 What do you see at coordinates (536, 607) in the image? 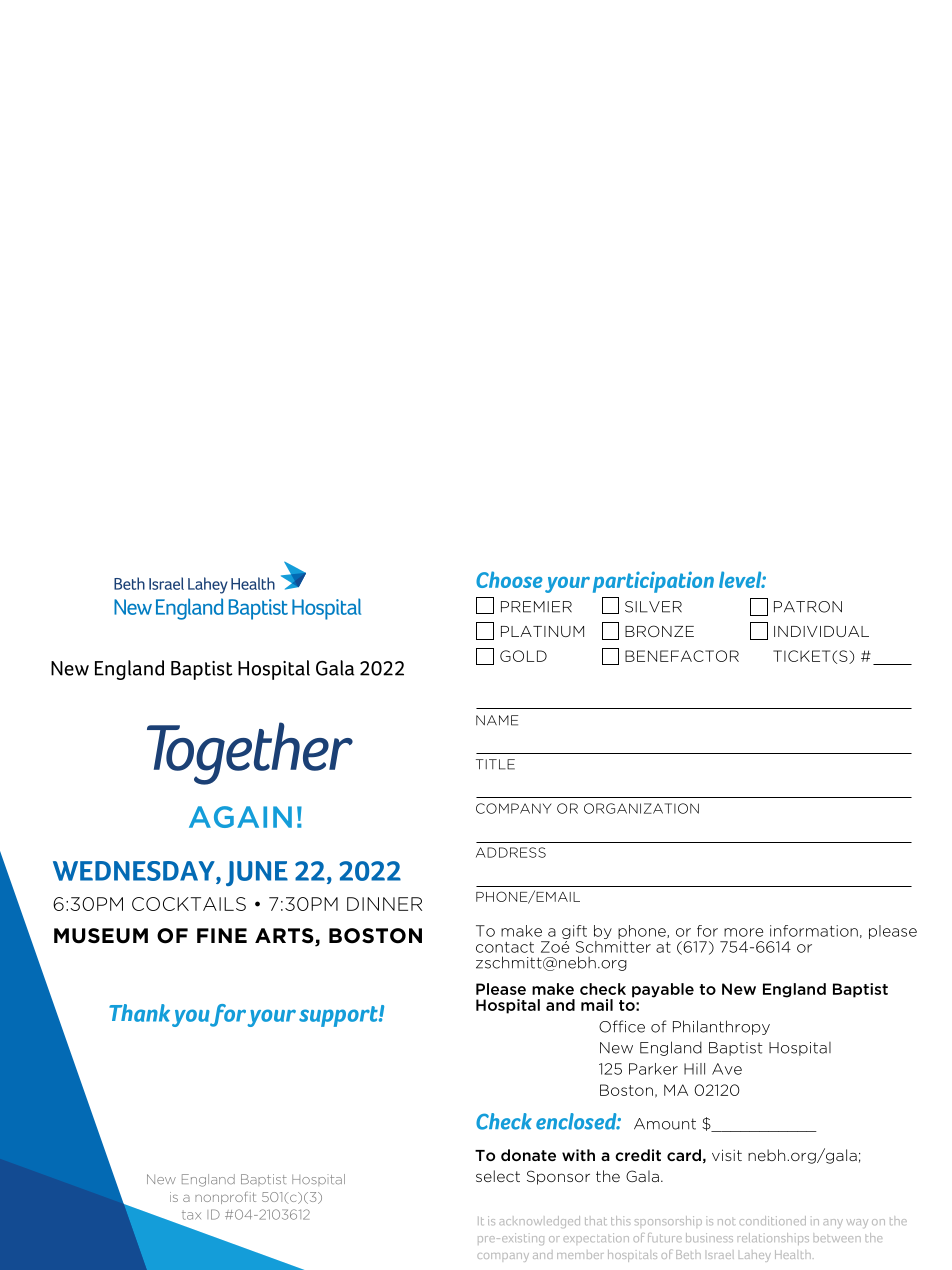
I see `PREMIER` at bounding box center [536, 607].
